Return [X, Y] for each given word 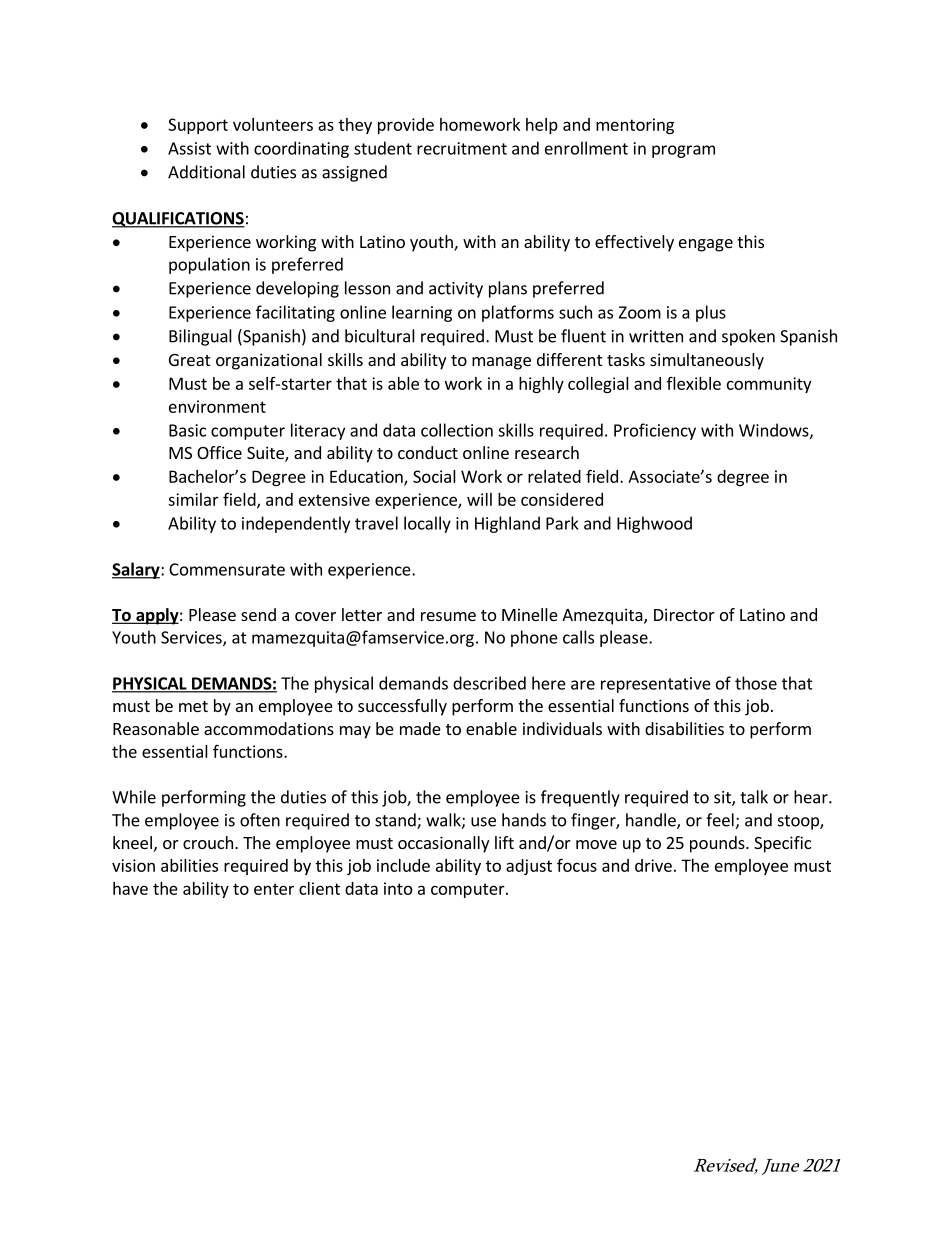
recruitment [462, 148]
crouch [208, 842]
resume [448, 616]
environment [217, 406]
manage [501, 363]
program [683, 151]
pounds [718, 844]
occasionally [443, 844]
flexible [694, 383]
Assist [189, 148]
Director [684, 614]
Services [192, 638]
